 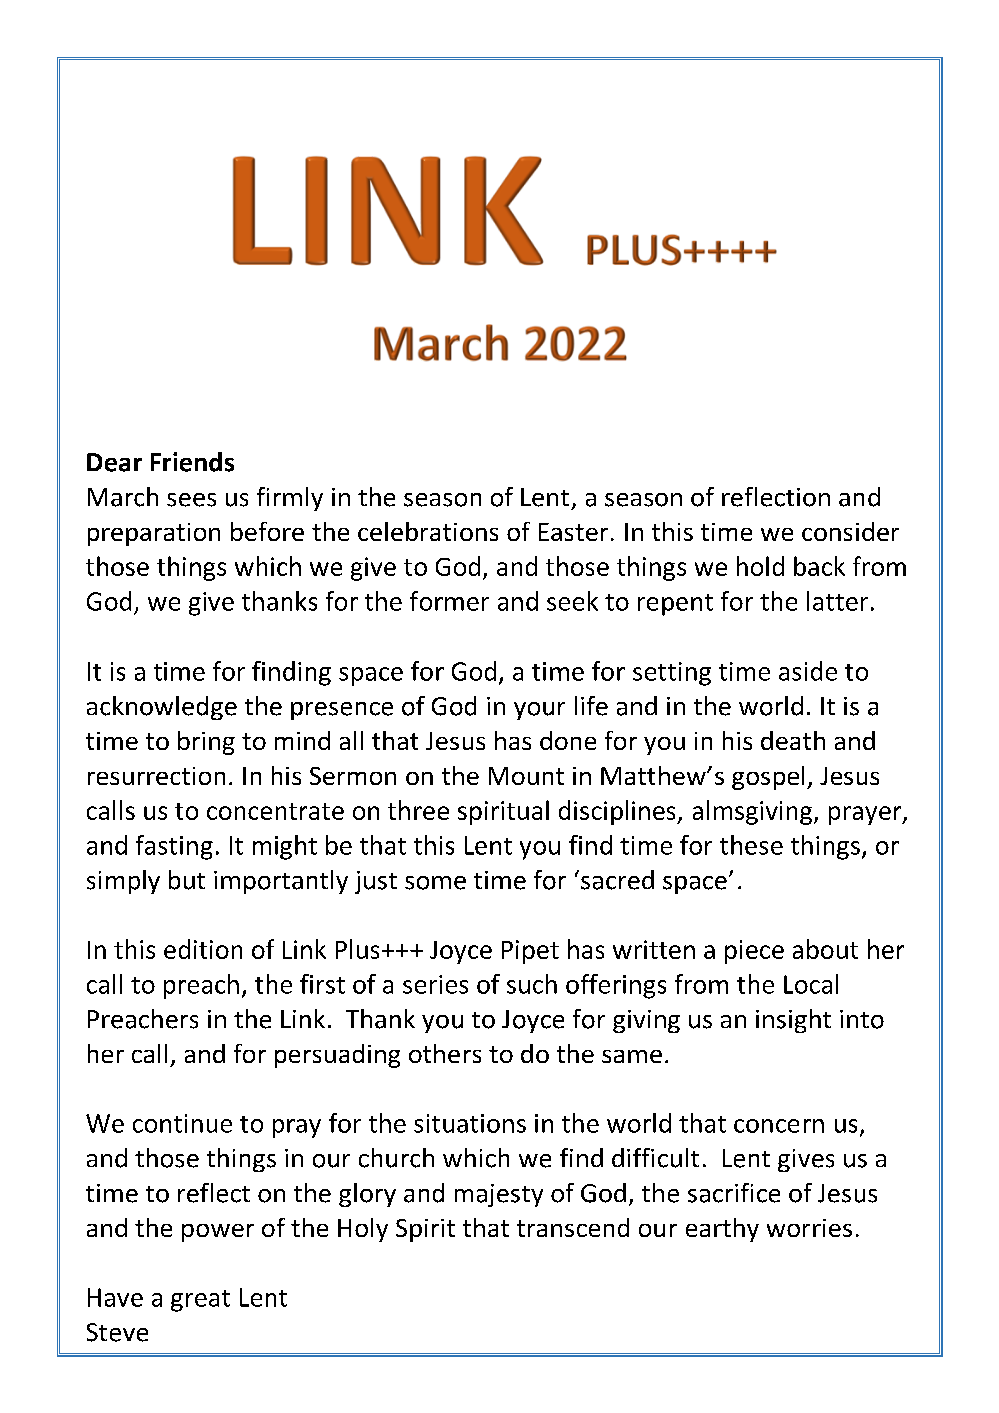 I want to click on great, so click(x=200, y=1301).
